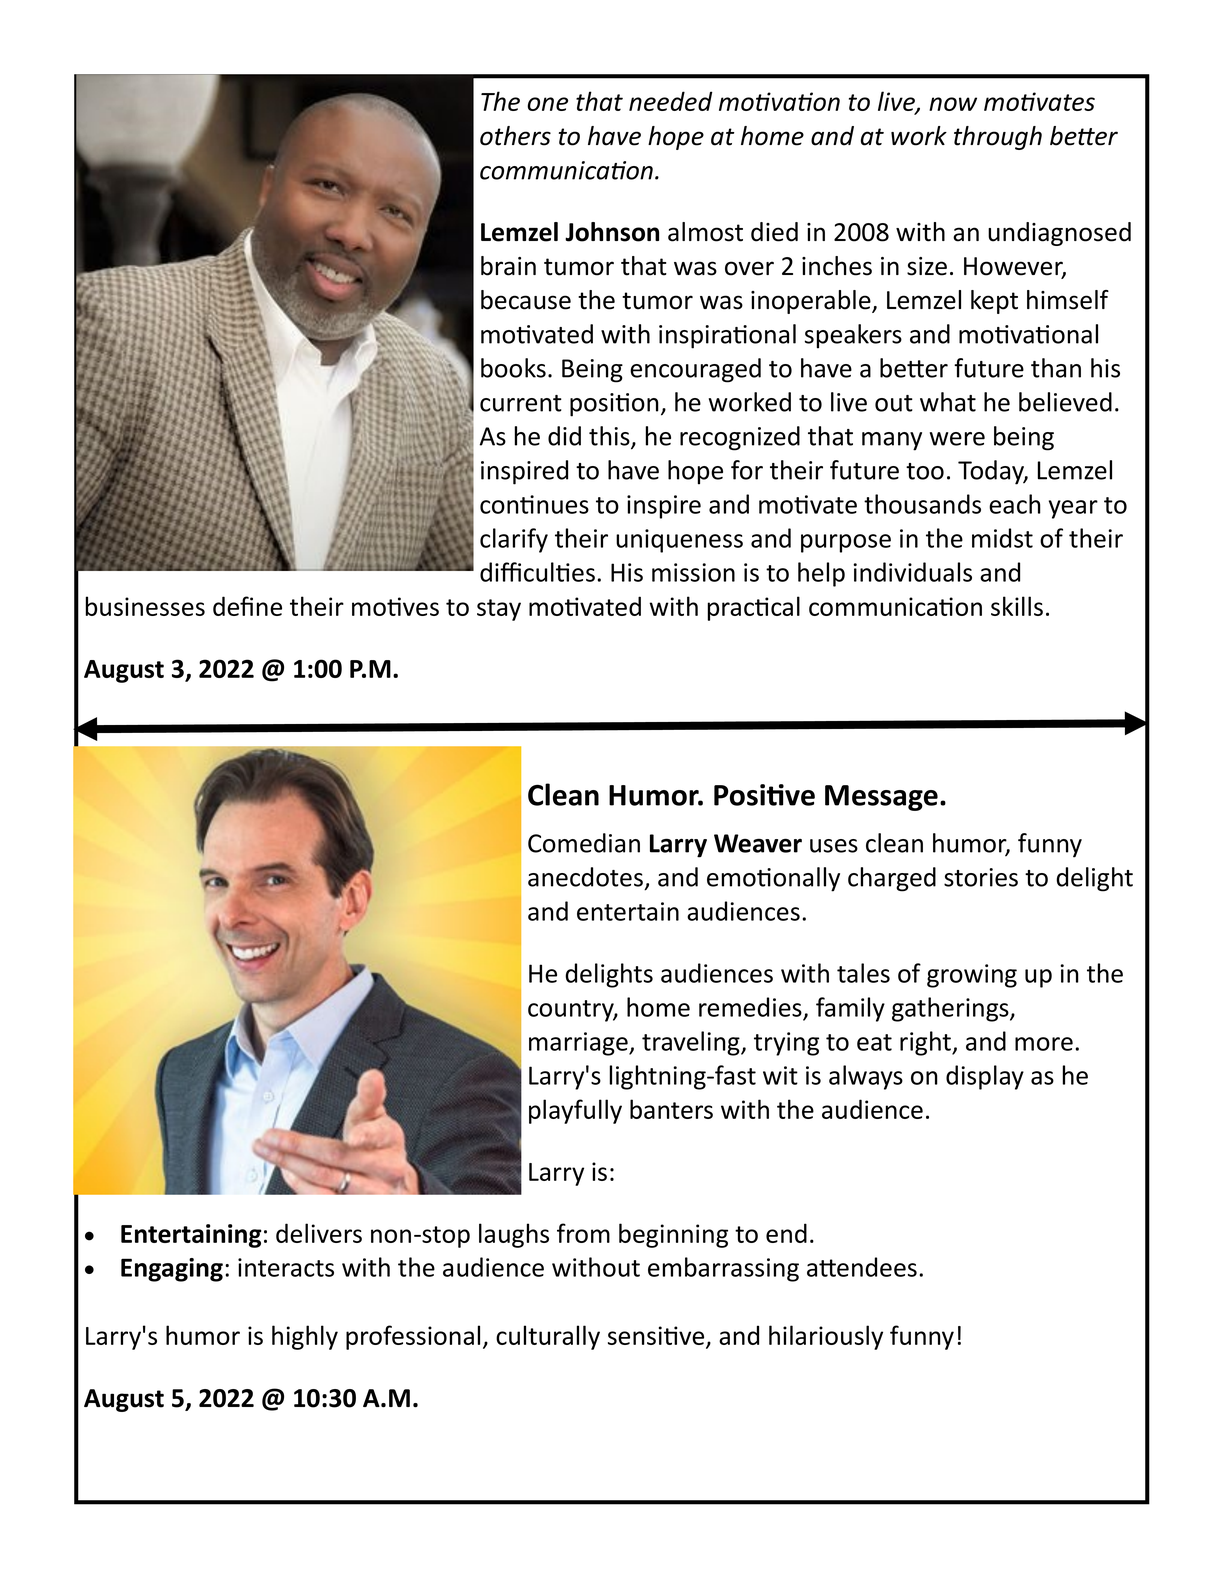  Describe the element at coordinates (981, 877) in the screenshot. I see `stories` at that location.
